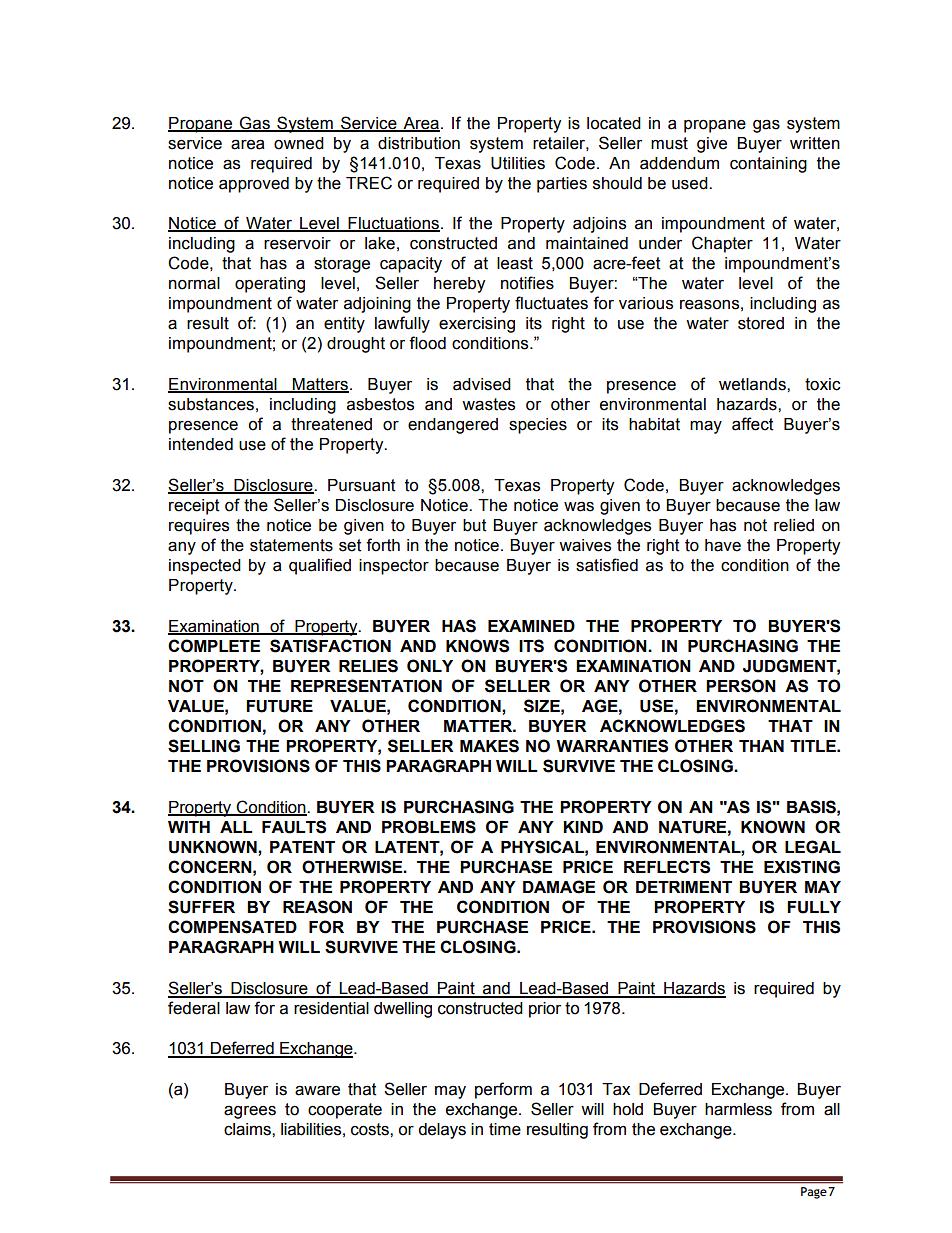 Image resolution: width=952 pixels, height=1233 pixels. What do you see at coordinates (741, 686) in the page?
I see `PERSON` at bounding box center [741, 686].
